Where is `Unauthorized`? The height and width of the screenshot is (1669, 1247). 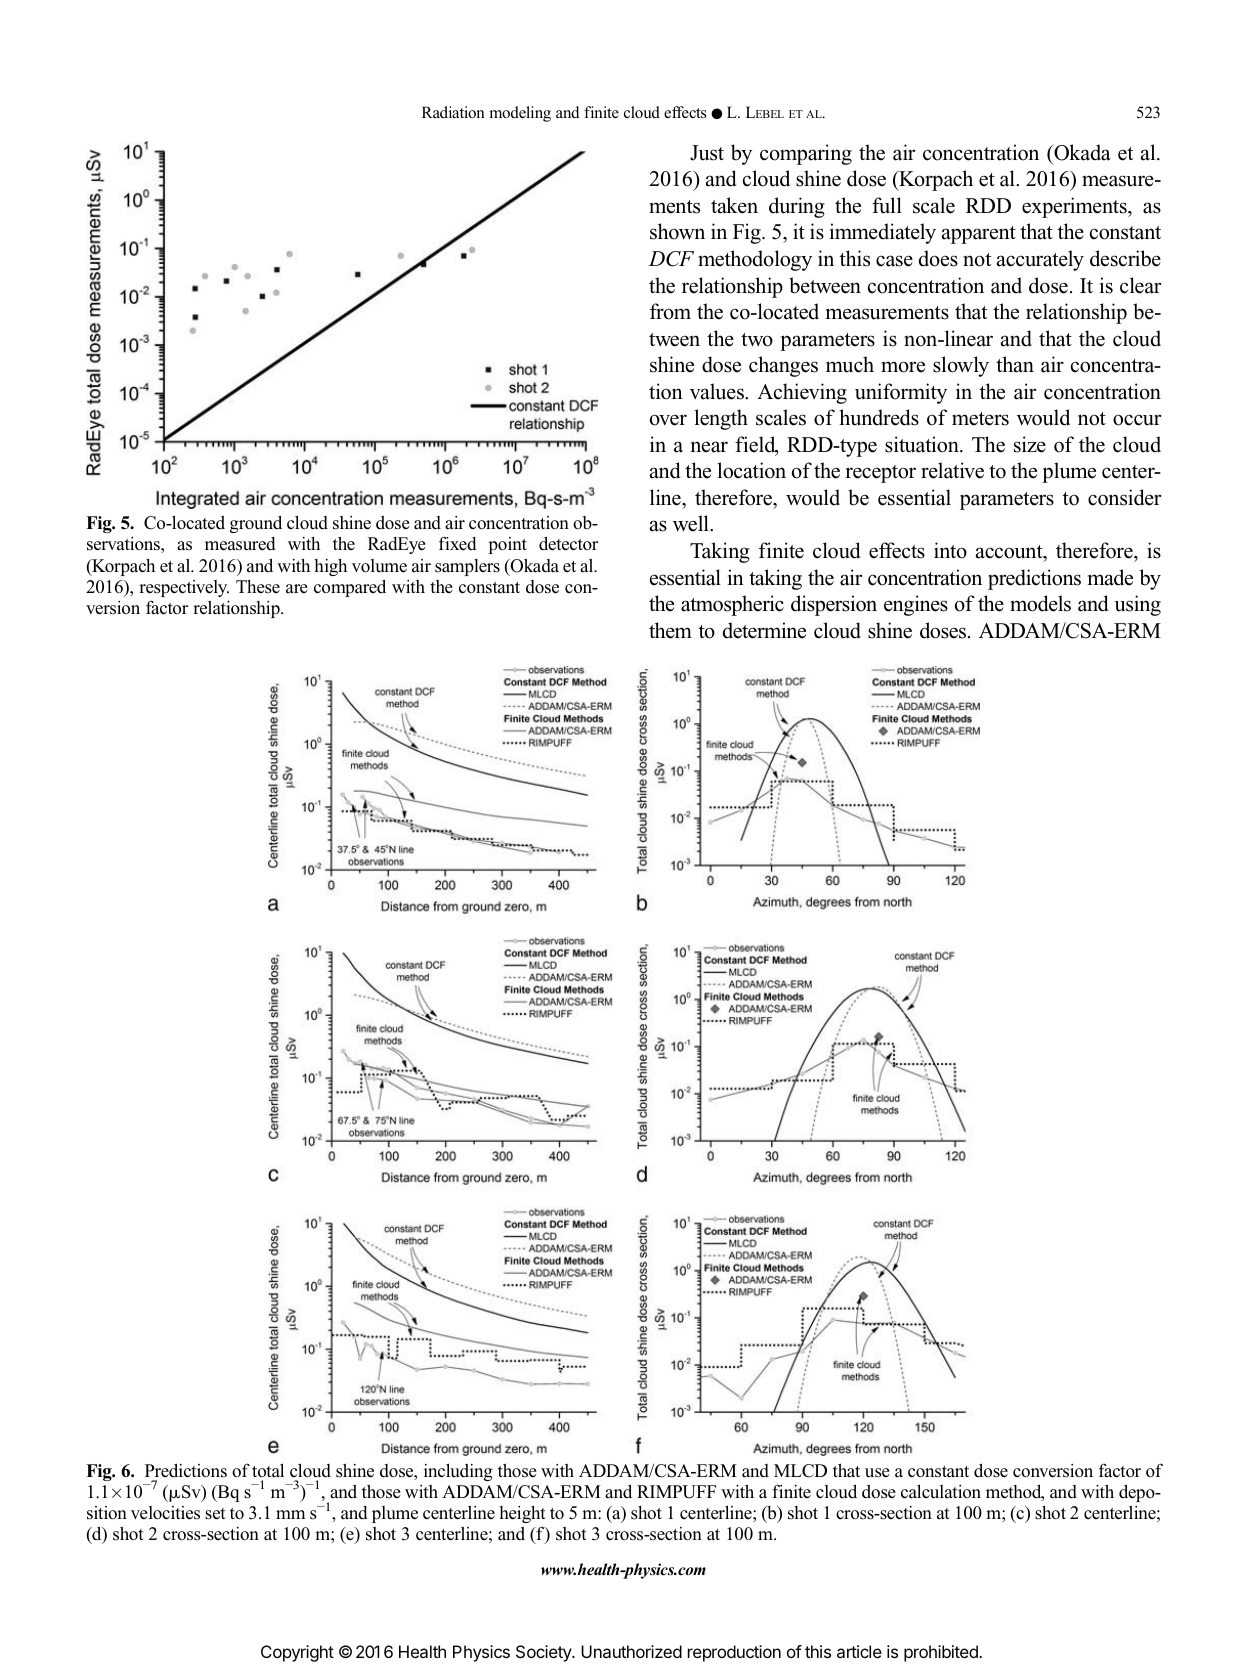 Unauthorized is located at coordinates (631, 1651).
